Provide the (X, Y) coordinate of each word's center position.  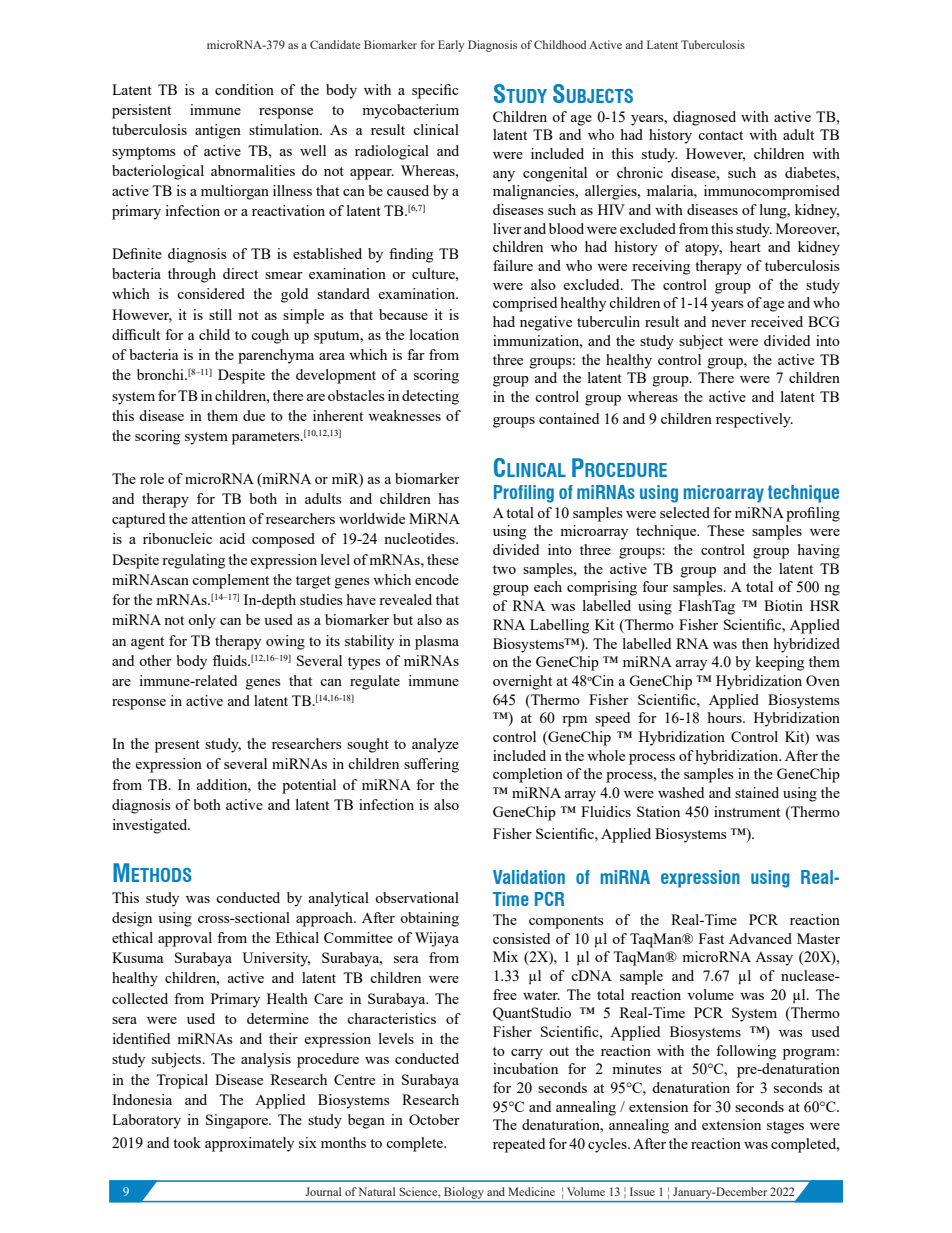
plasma (437, 642)
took (187, 1142)
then (755, 643)
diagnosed (704, 118)
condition (244, 89)
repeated (519, 1145)
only (202, 621)
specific (435, 91)
